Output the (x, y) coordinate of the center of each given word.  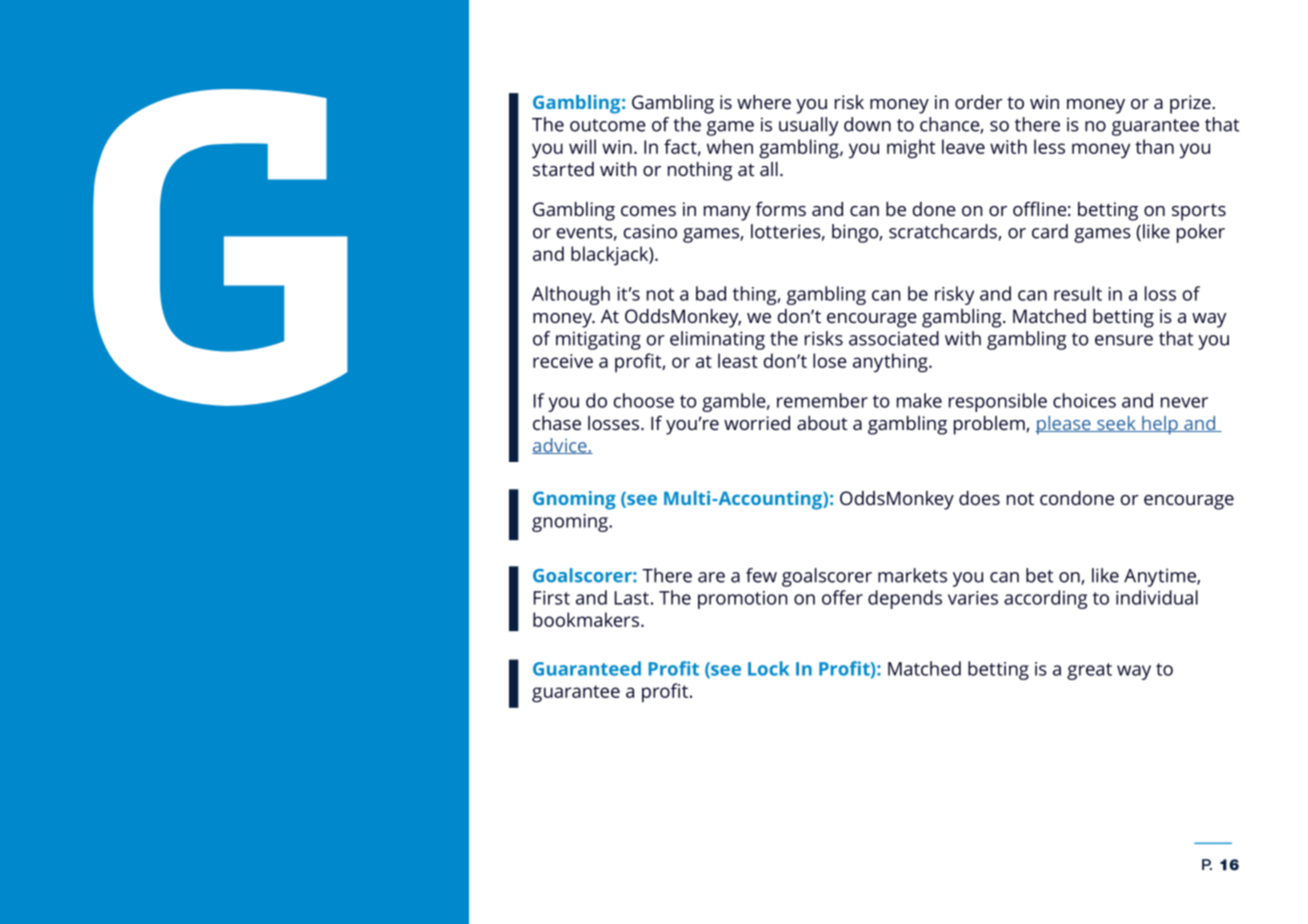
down (867, 124)
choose (644, 400)
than (1154, 146)
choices (1084, 400)
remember (822, 400)
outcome (608, 125)
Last (632, 598)
